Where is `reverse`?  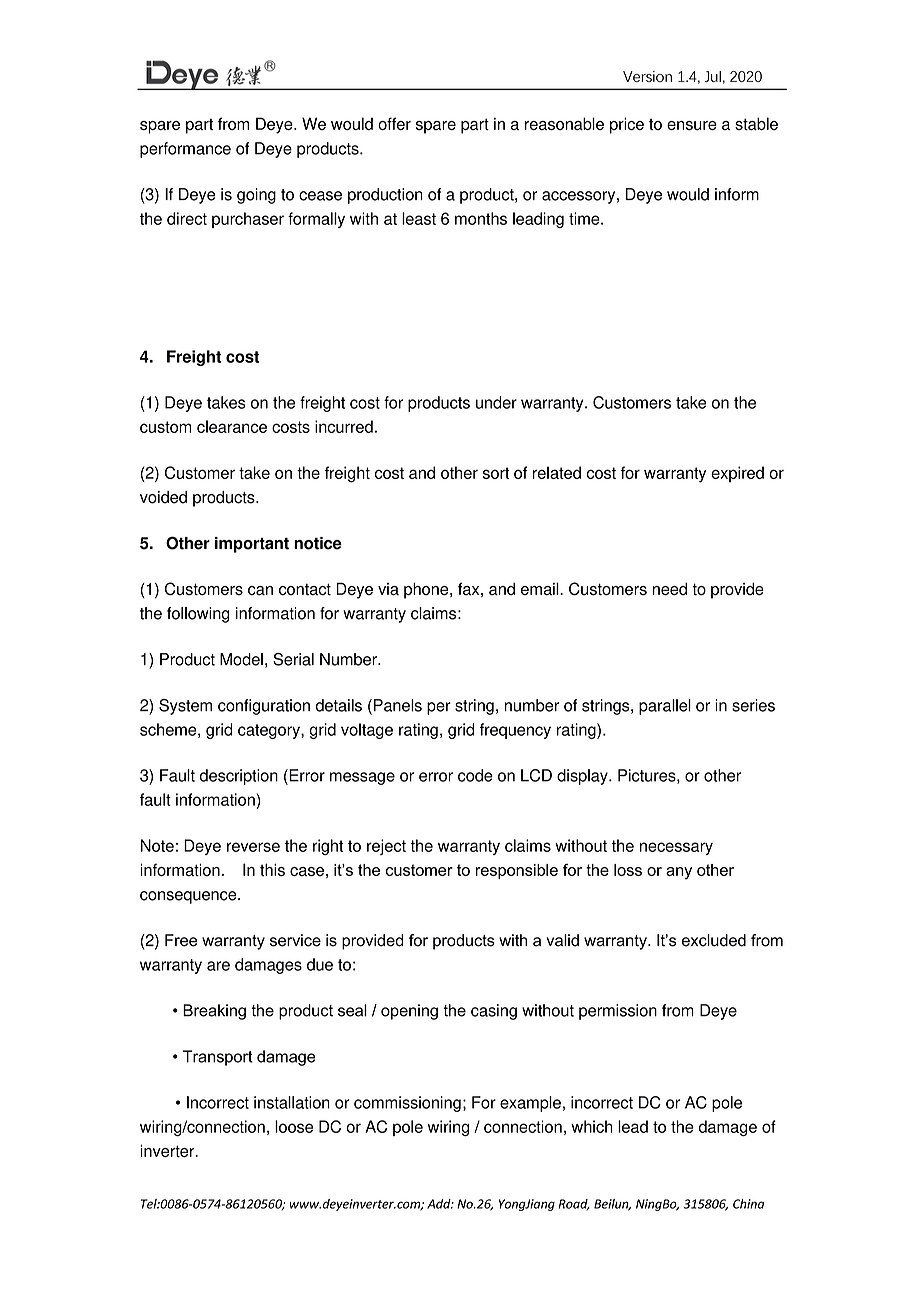 reverse is located at coordinates (253, 847).
